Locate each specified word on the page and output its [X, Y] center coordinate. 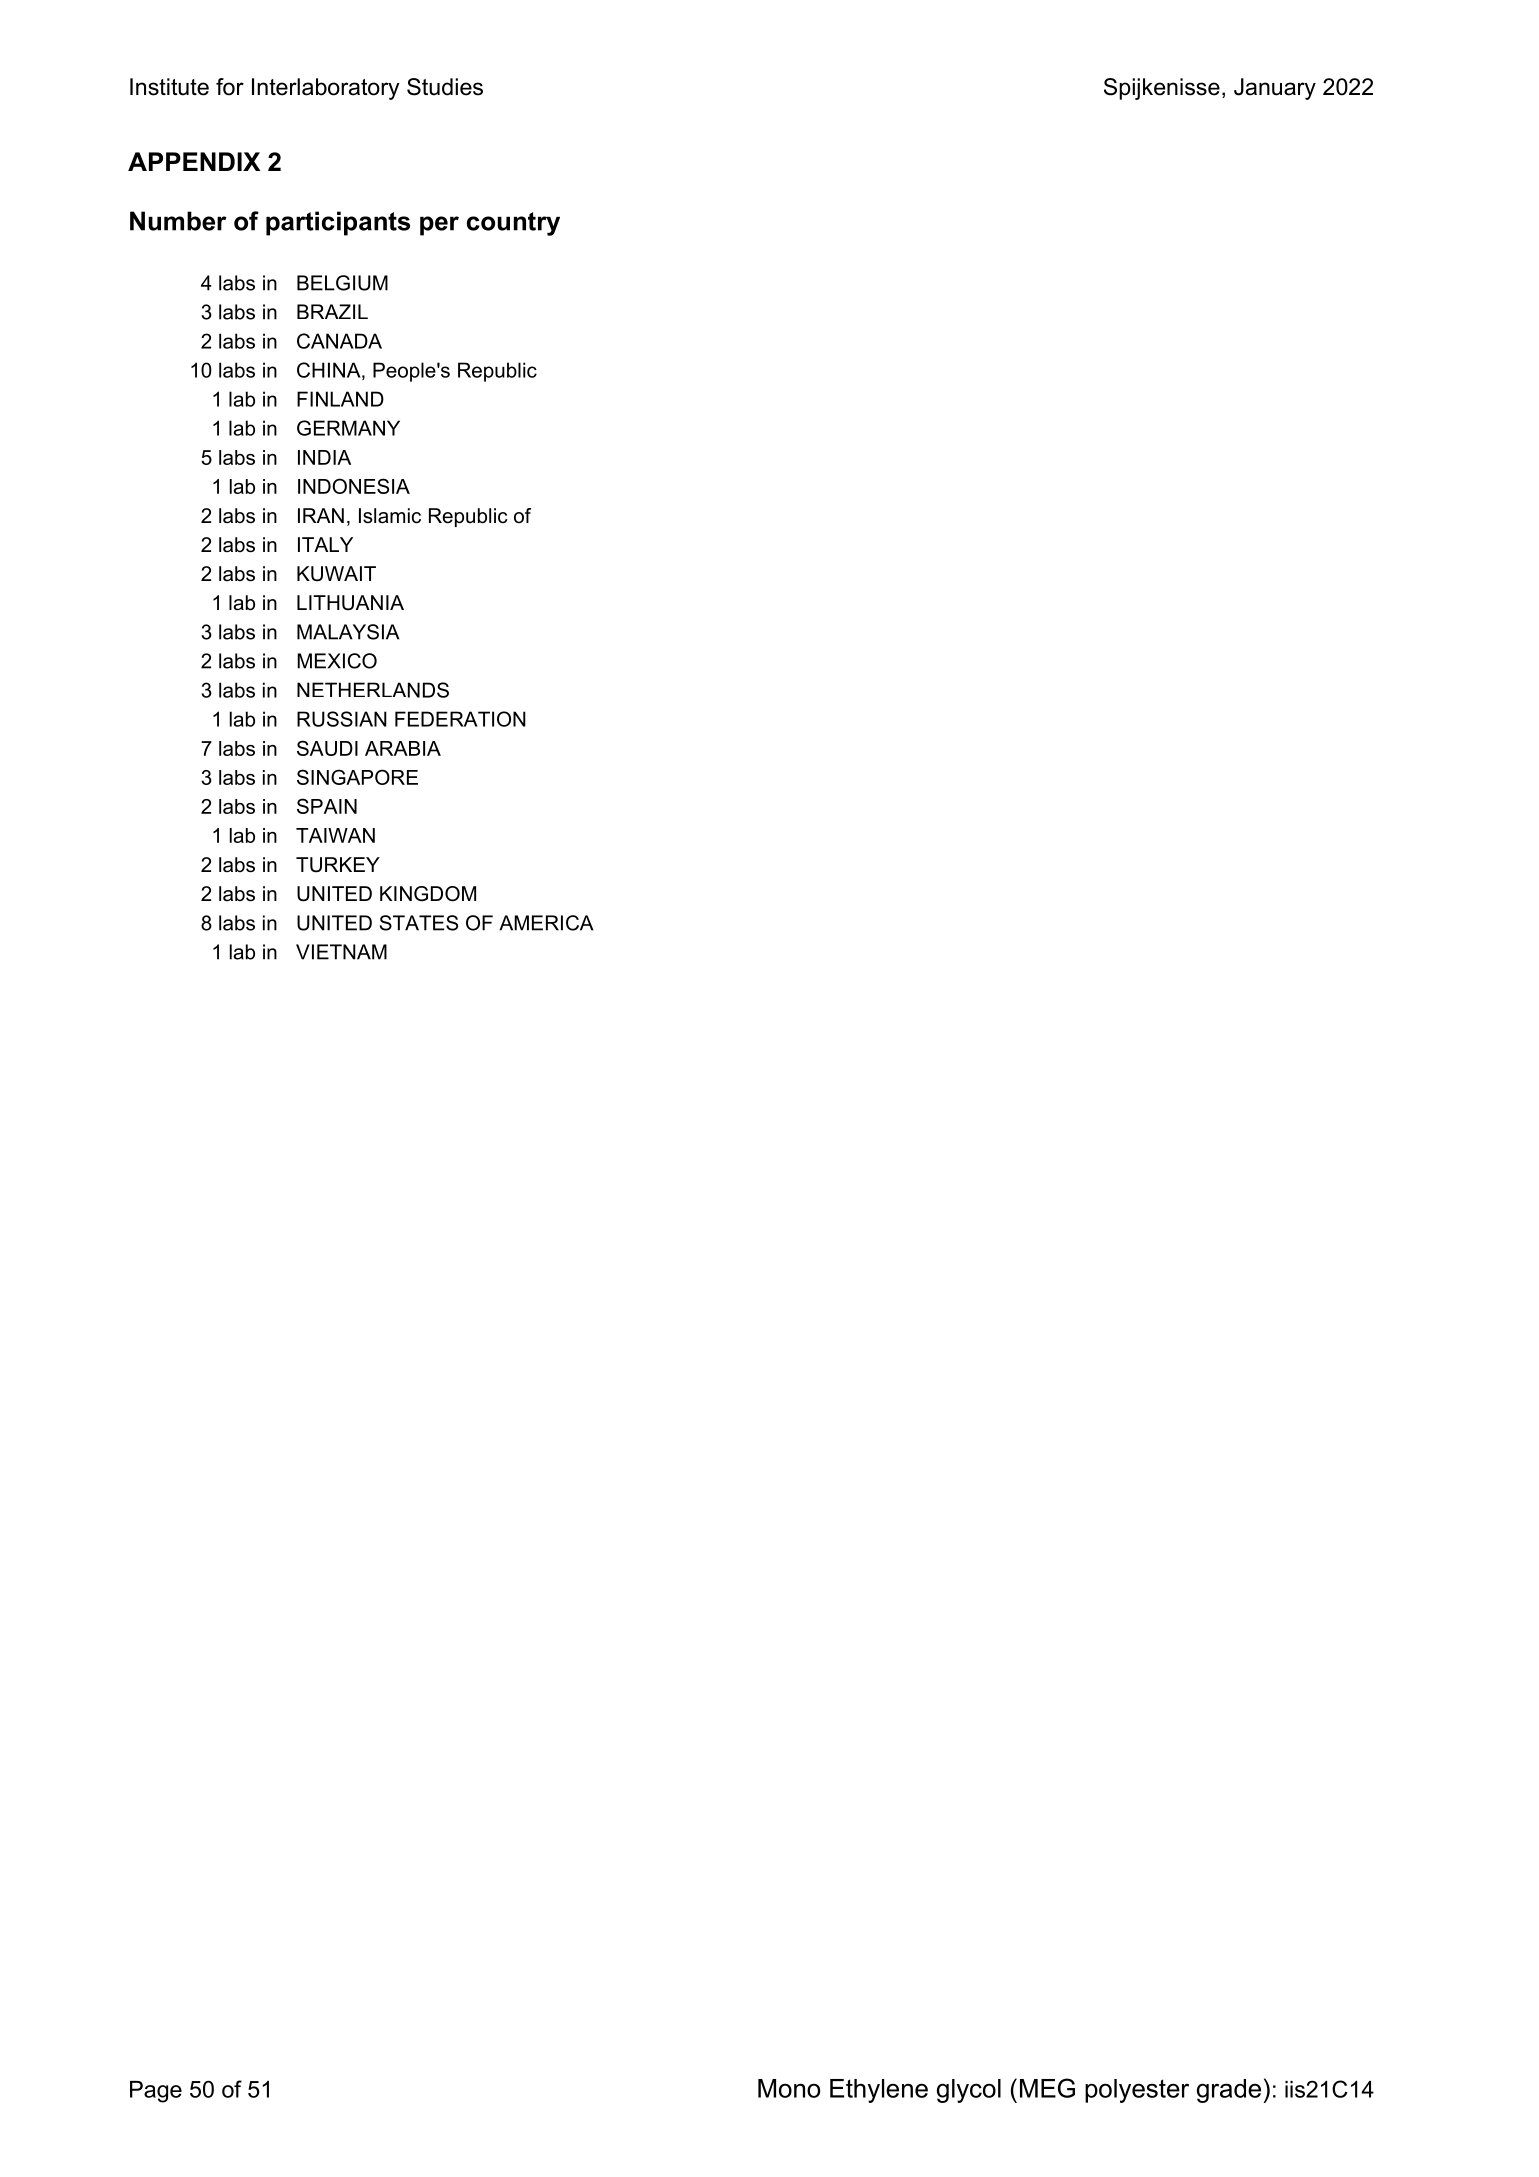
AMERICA [546, 923]
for [230, 87]
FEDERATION [460, 719]
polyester [1137, 2091]
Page [156, 2092]
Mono [789, 2088]
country [513, 224]
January [1275, 89]
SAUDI [327, 748]
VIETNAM [341, 952]
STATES [419, 923]
